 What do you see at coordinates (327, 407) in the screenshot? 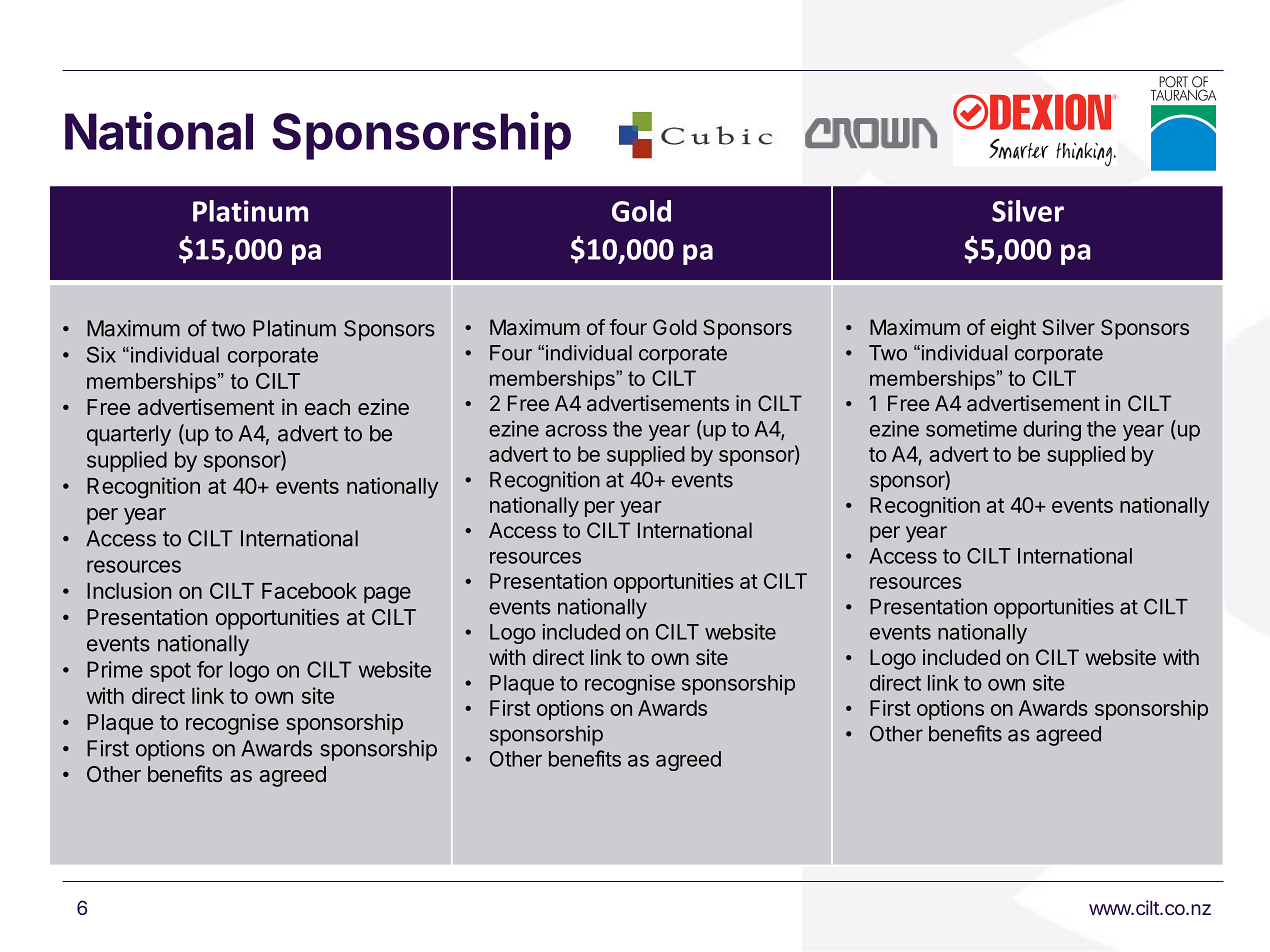
I see `each` at bounding box center [327, 407].
